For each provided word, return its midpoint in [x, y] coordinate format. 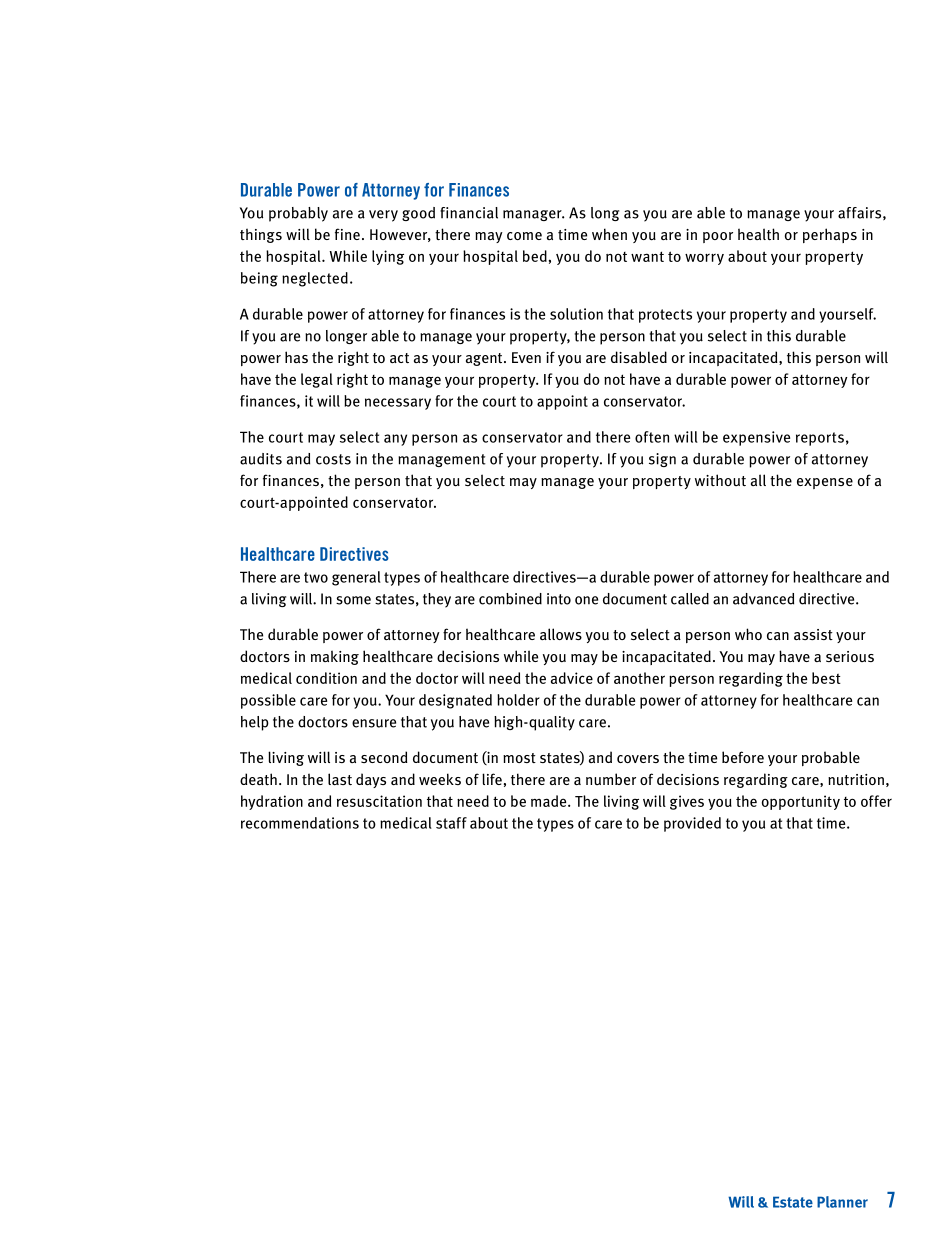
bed [535, 256]
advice [572, 678]
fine [347, 234]
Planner [842, 1202]
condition [326, 678]
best [826, 678]
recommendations [300, 823]
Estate [793, 1202]
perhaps [830, 235]
